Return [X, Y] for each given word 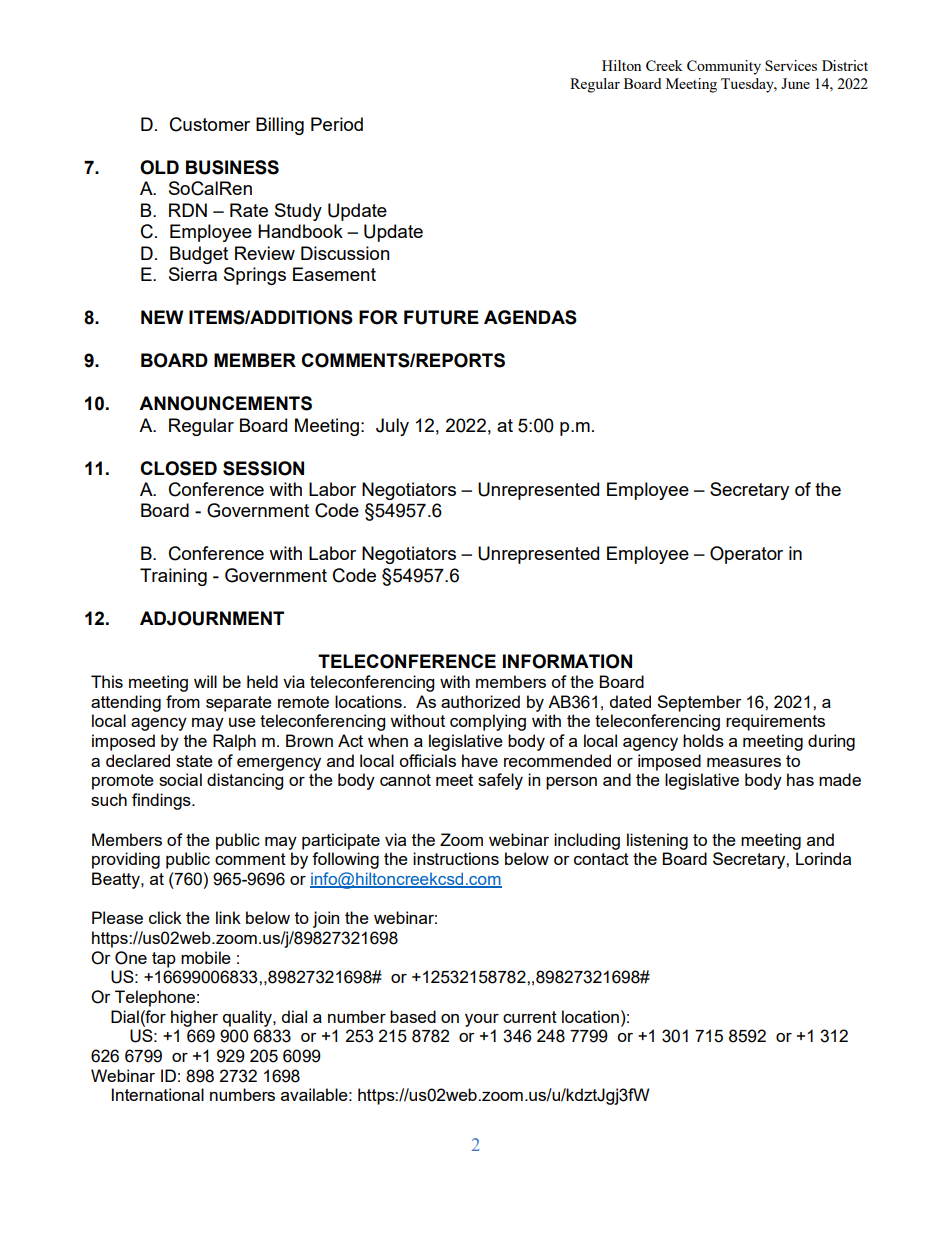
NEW [162, 317]
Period [337, 124]
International [158, 1094]
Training [173, 577]
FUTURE [441, 317]
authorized [480, 701]
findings [162, 801]
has [800, 779]
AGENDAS [530, 317]
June [795, 83]
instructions [456, 858]
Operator [746, 555]
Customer [210, 124]
